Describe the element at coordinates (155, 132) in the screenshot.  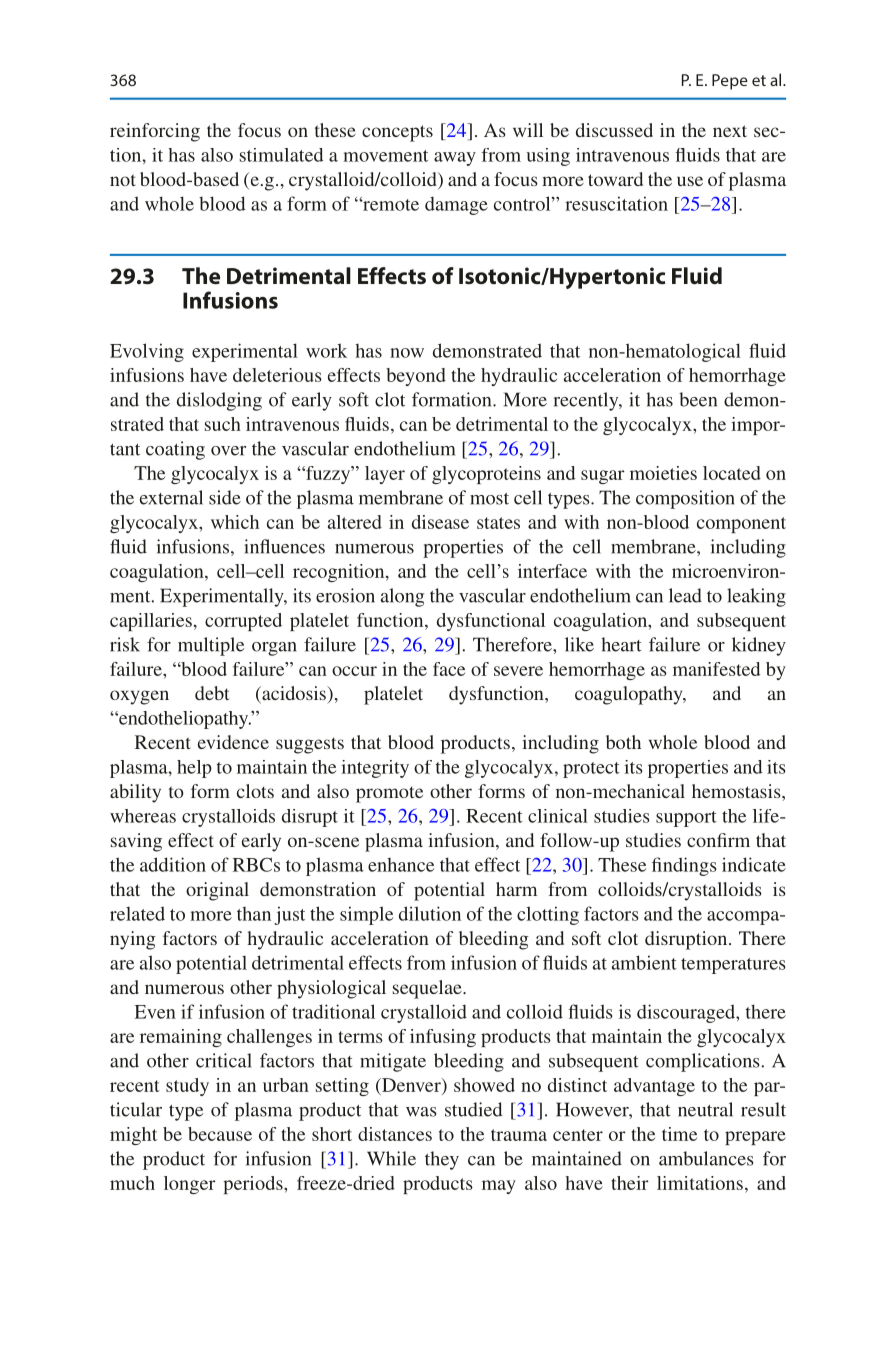
I see `reinforcing` at that location.
